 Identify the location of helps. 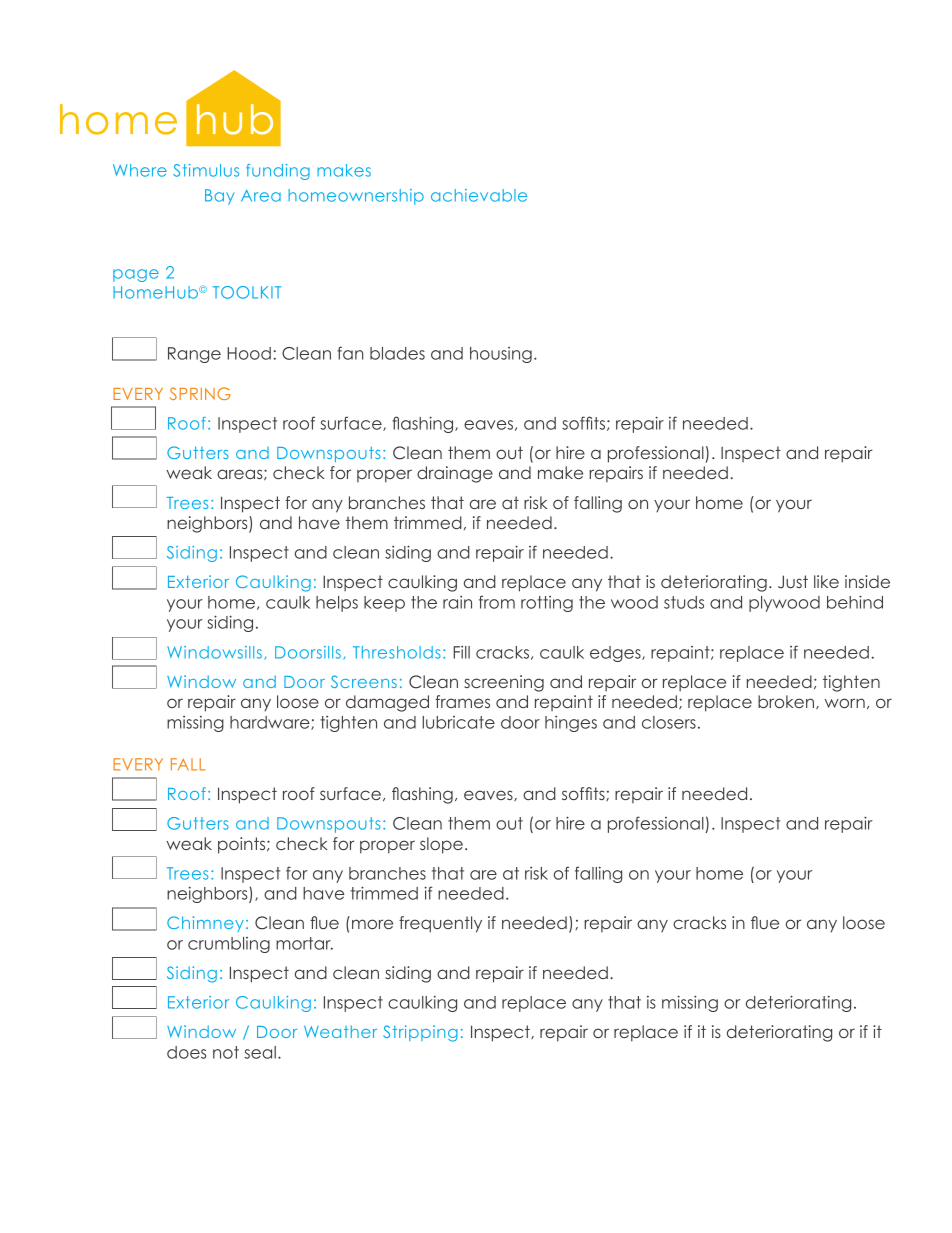
(337, 604).
